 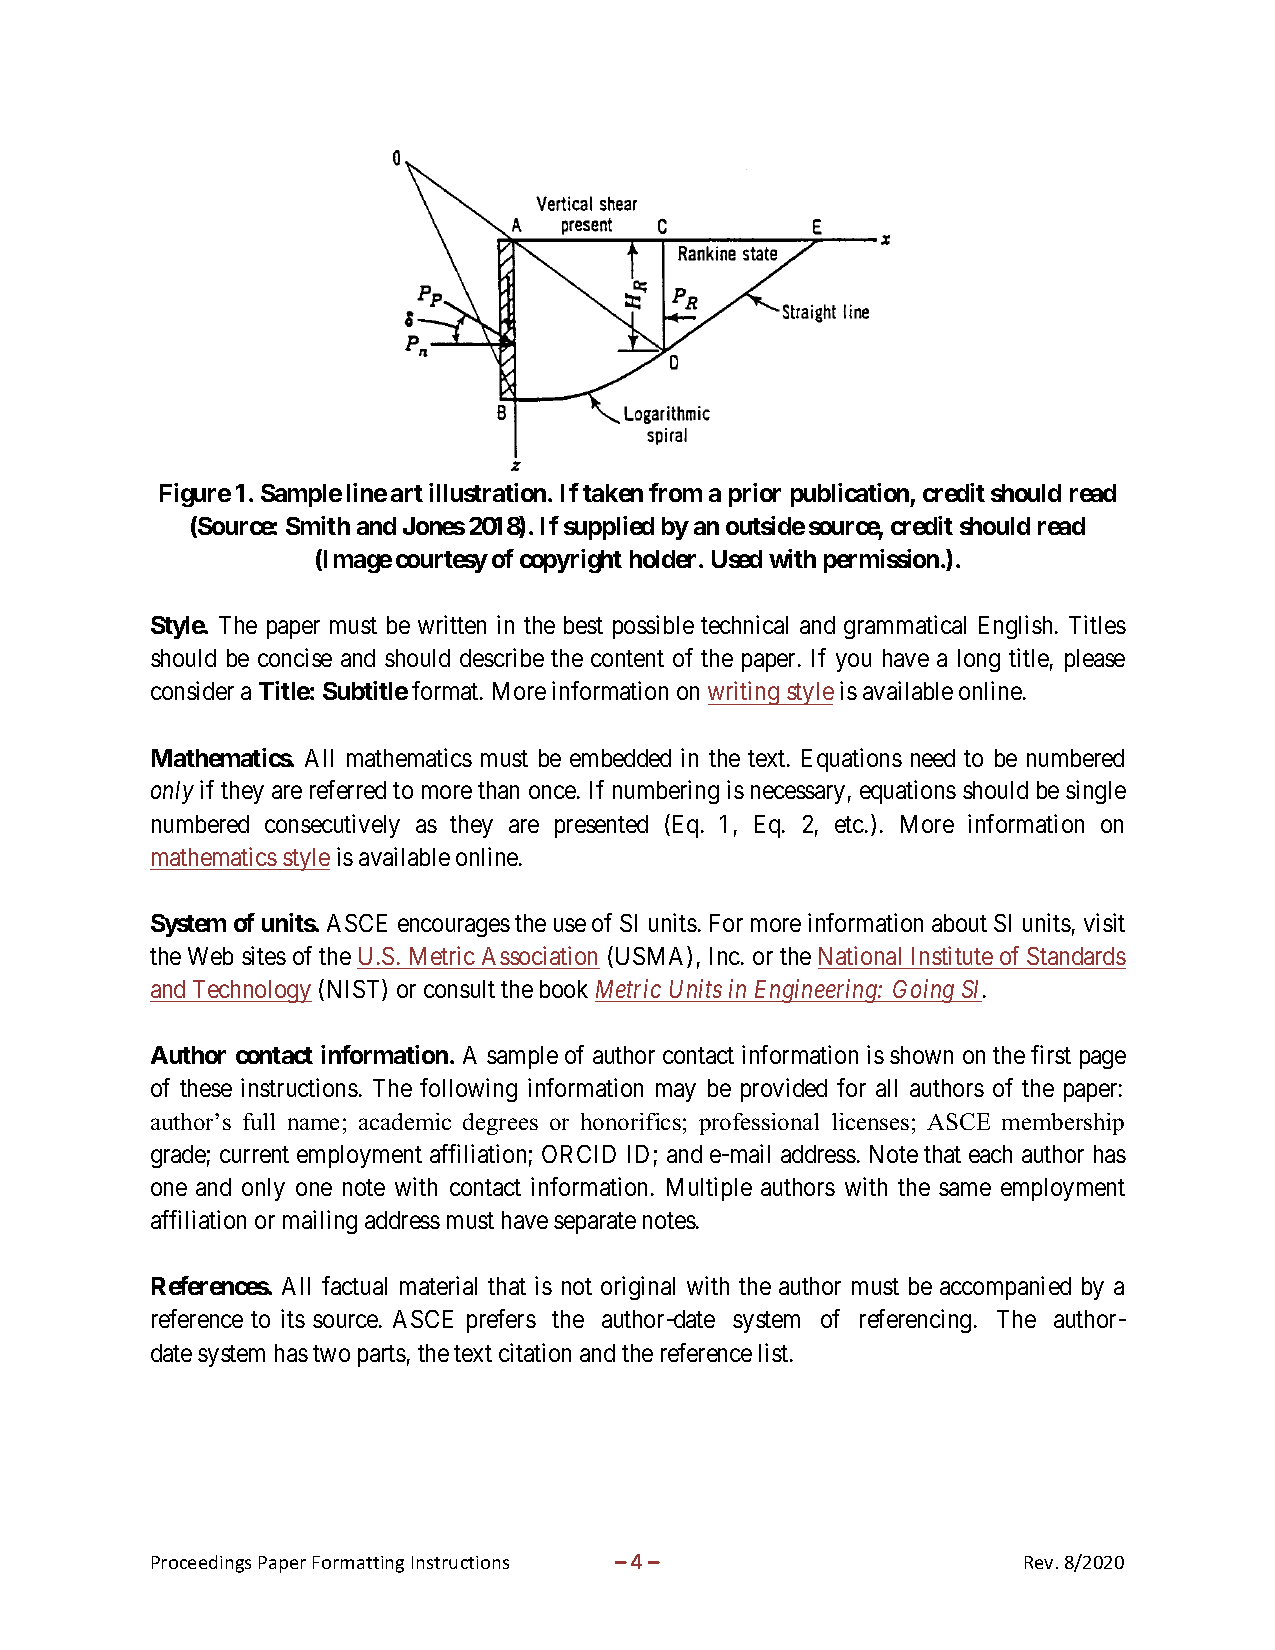 What do you see at coordinates (595, 1223) in the screenshot?
I see `separate` at bounding box center [595, 1223].
